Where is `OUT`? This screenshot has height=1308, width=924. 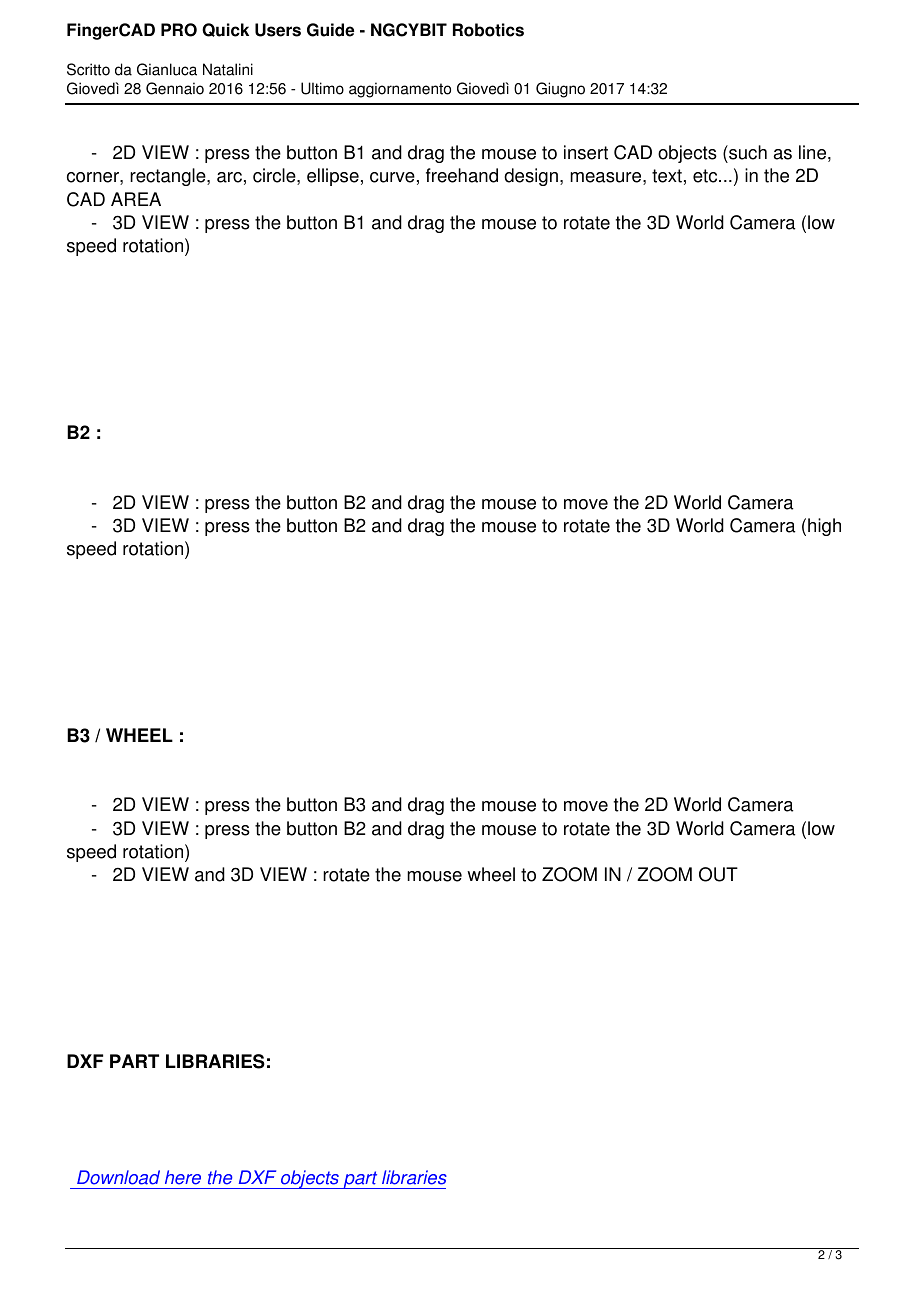 OUT is located at coordinates (718, 874).
